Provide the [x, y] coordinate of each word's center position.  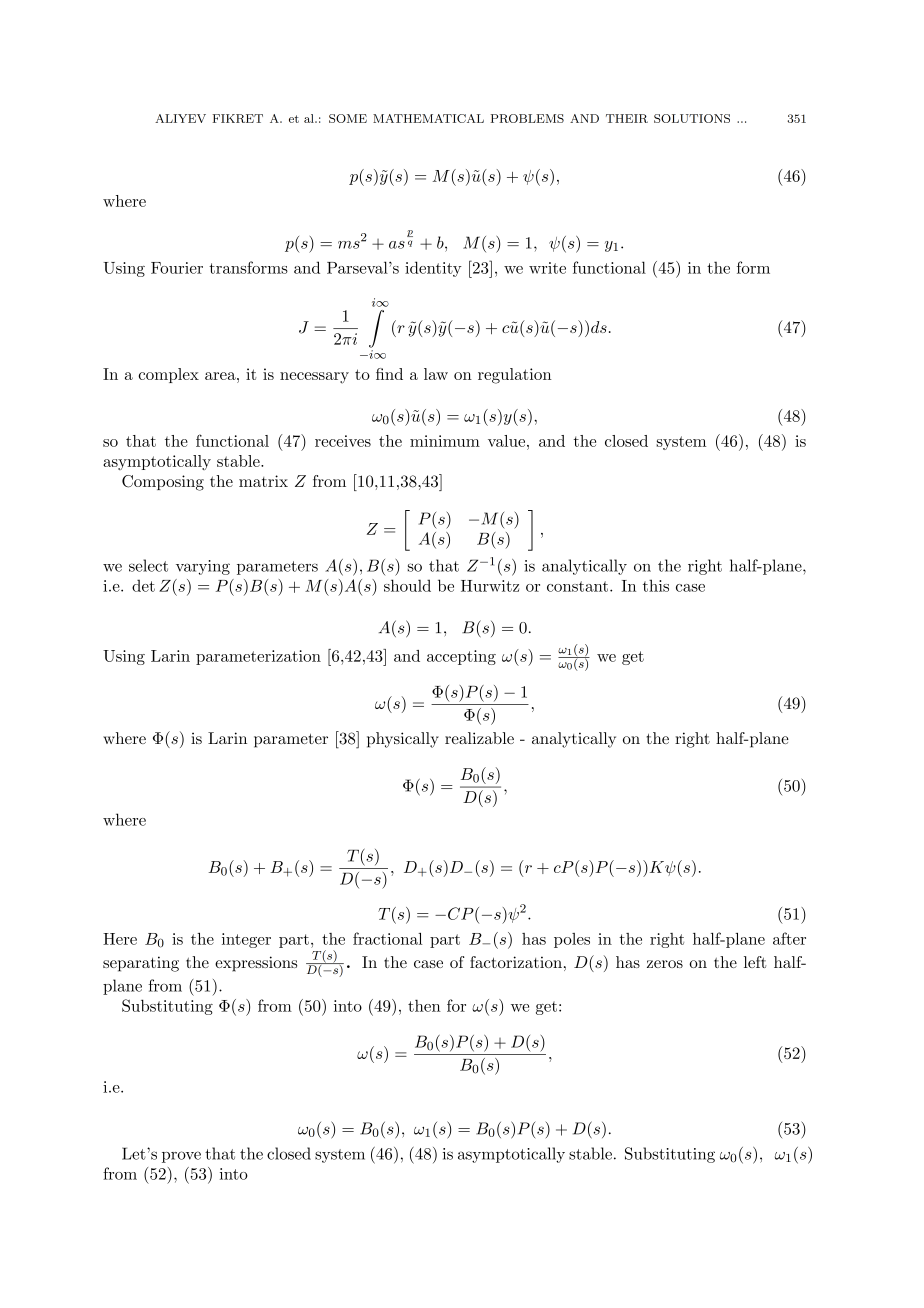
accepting [461, 657]
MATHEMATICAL [428, 118]
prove [181, 1157]
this [656, 585]
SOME [348, 118]
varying [203, 567]
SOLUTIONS [692, 118]
